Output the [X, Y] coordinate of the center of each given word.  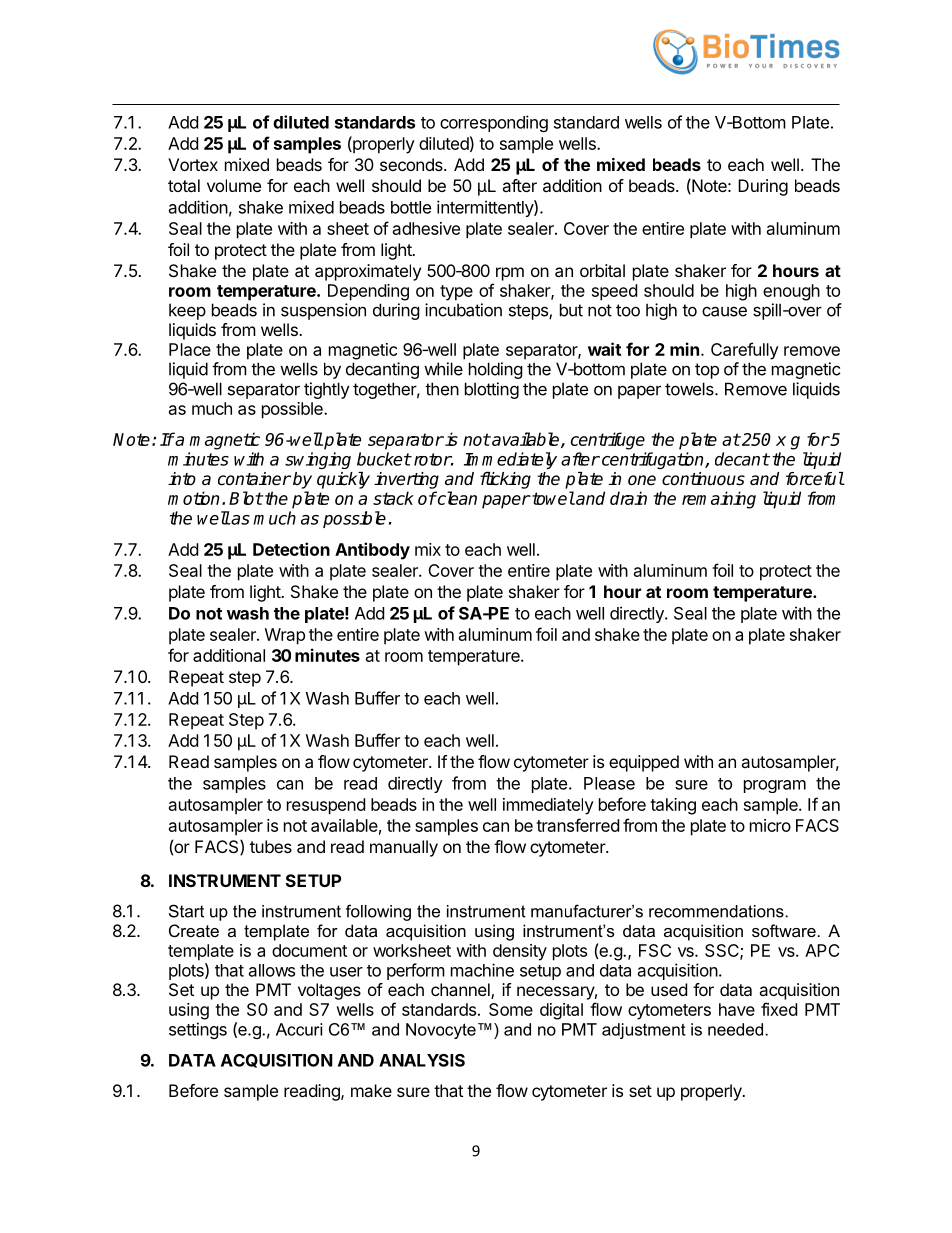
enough [791, 292]
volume [234, 185]
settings [198, 1030]
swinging [318, 460]
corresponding [494, 123]
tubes [271, 846]
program [775, 786]
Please [609, 783]
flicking [505, 480]
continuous [703, 479]
